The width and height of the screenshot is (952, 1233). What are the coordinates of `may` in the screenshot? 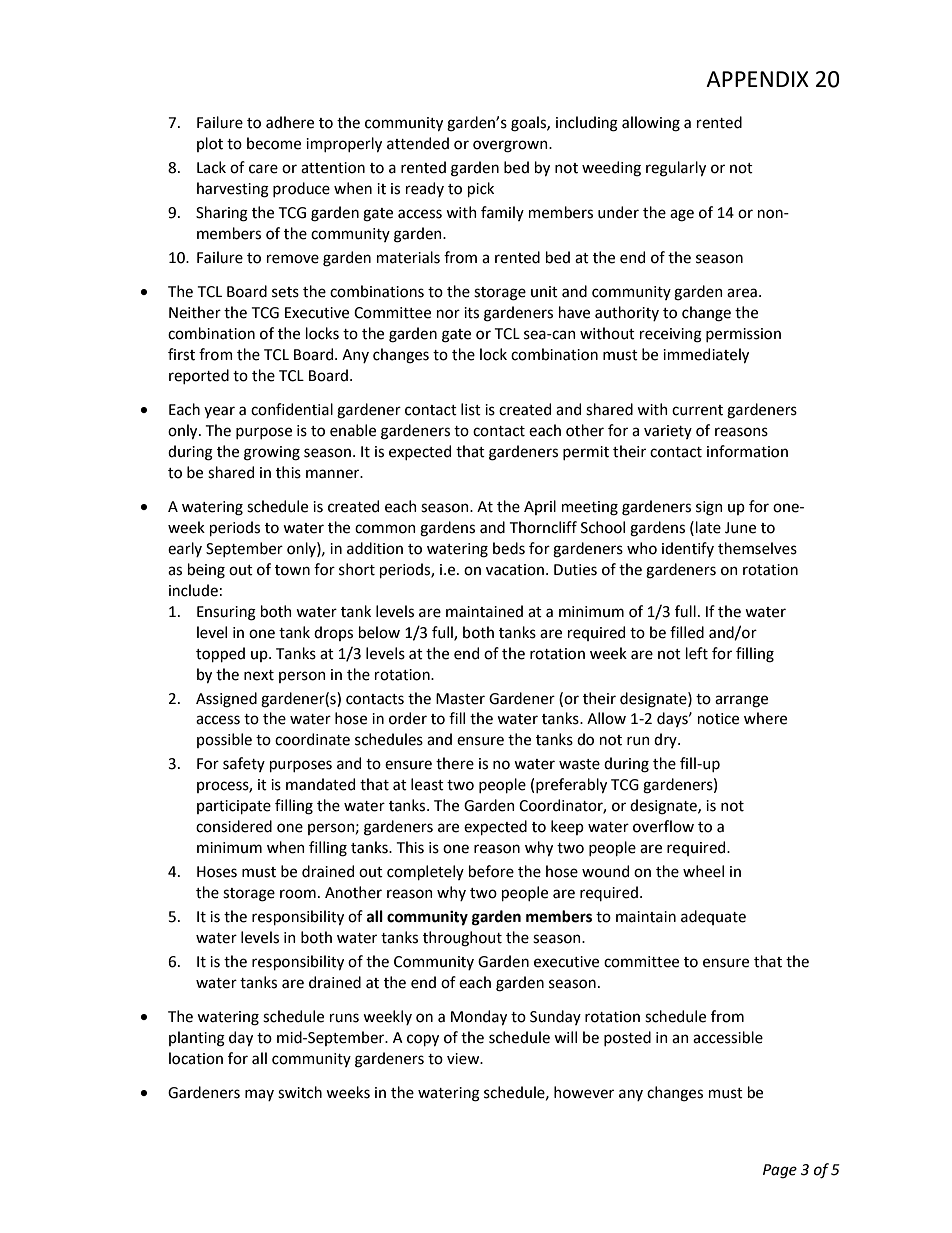 It's located at (259, 1095).
